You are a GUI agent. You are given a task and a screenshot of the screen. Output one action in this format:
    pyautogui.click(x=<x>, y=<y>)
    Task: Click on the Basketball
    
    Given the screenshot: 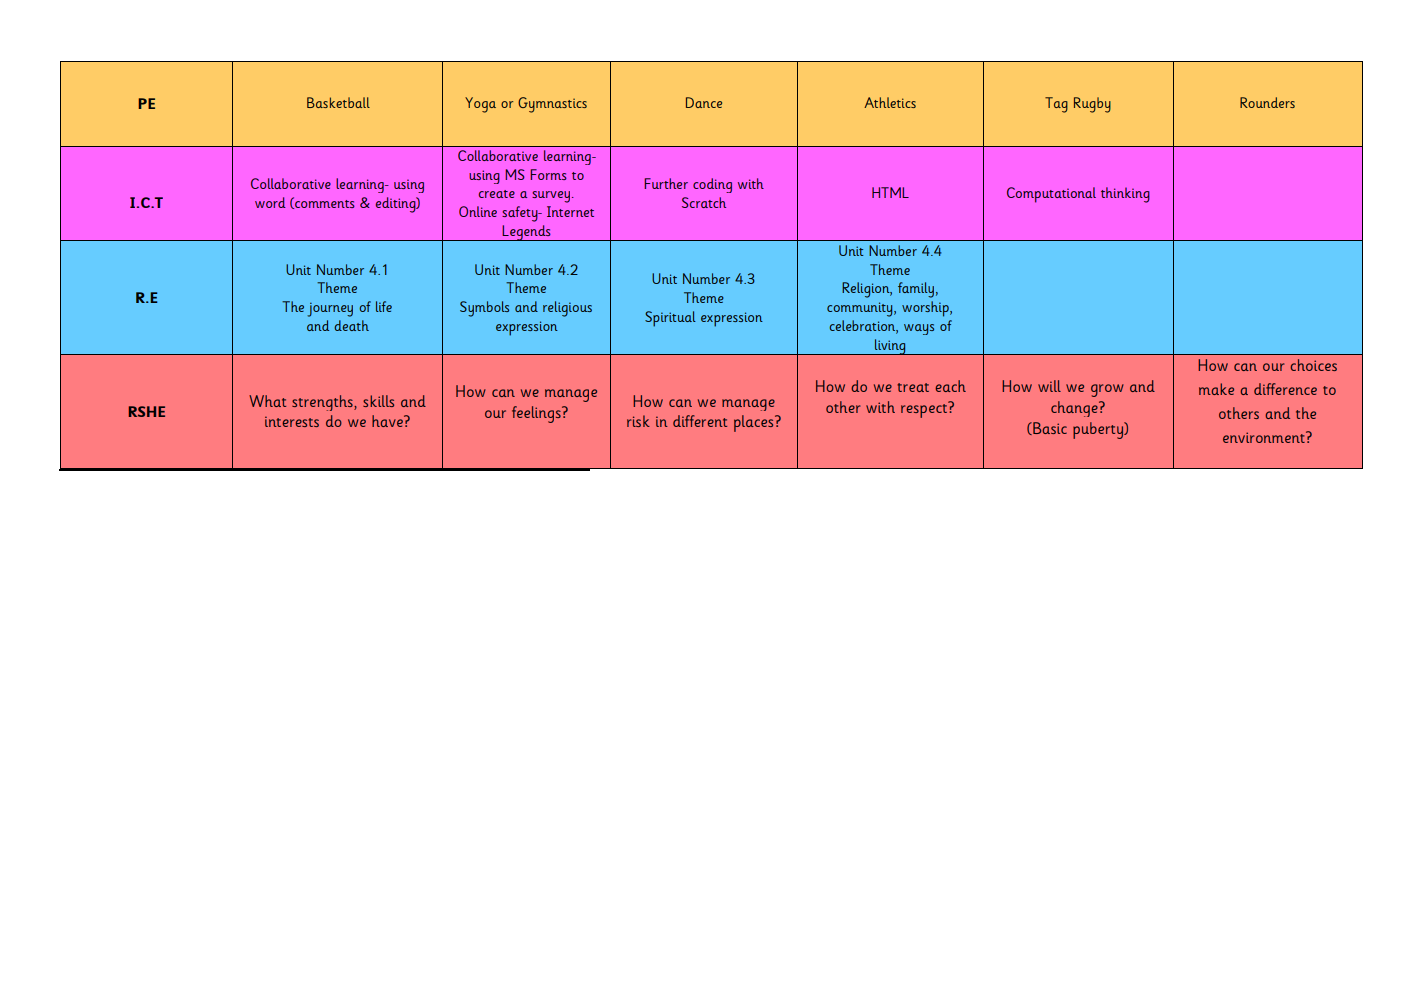 What is the action you would take?
    pyautogui.click(x=338, y=102)
